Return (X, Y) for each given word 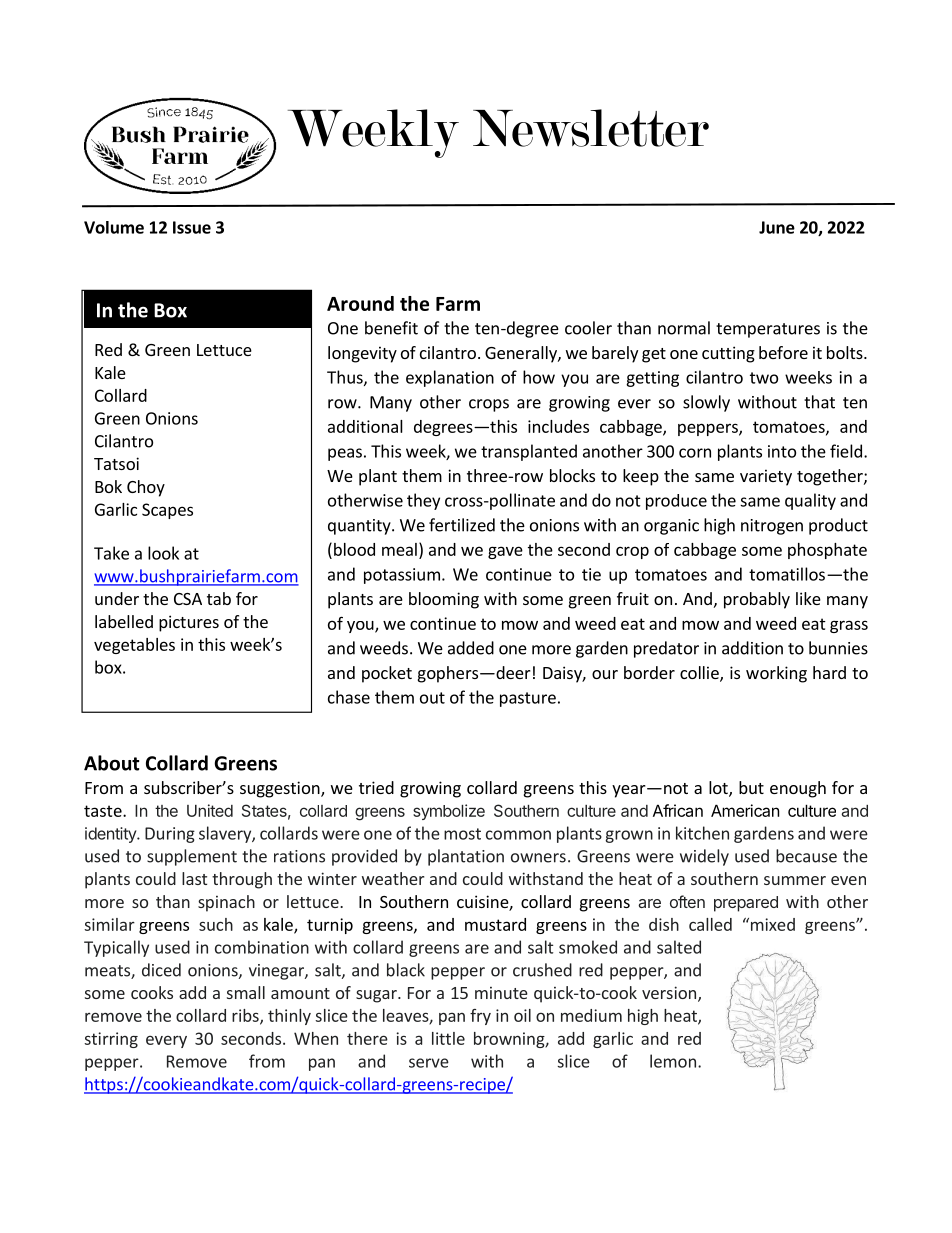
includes (558, 426)
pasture (528, 699)
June (777, 227)
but (751, 787)
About (111, 763)
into (782, 451)
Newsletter (591, 128)
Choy (146, 488)
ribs (246, 1016)
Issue (192, 227)
